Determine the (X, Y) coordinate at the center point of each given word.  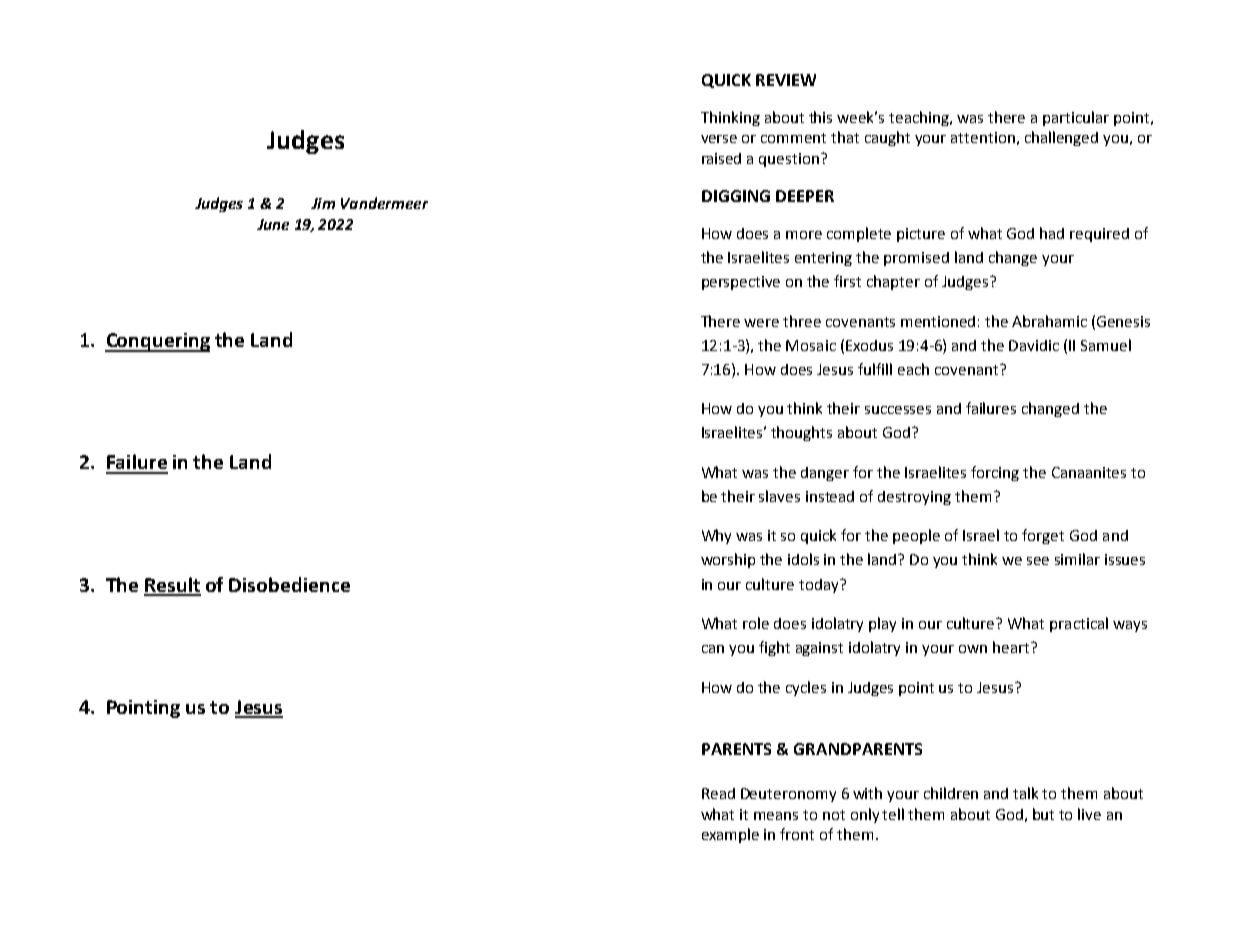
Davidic (1034, 345)
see (1038, 561)
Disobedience (289, 584)
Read (718, 793)
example (730, 835)
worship (728, 560)
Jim (323, 203)
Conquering (157, 342)
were (761, 323)
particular (1076, 118)
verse (719, 139)
